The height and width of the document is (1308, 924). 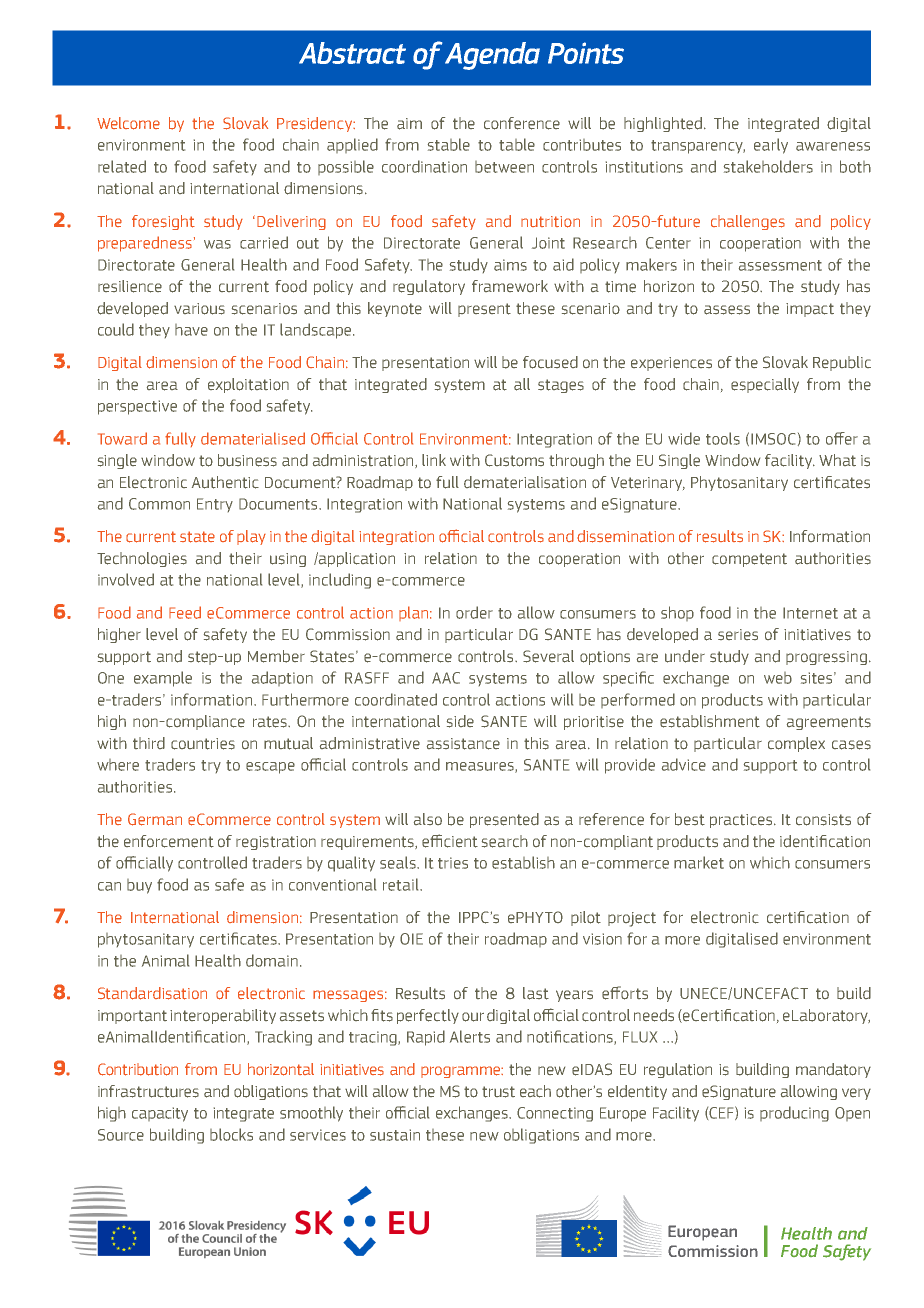 I want to click on practices, so click(x=742, y=821).
